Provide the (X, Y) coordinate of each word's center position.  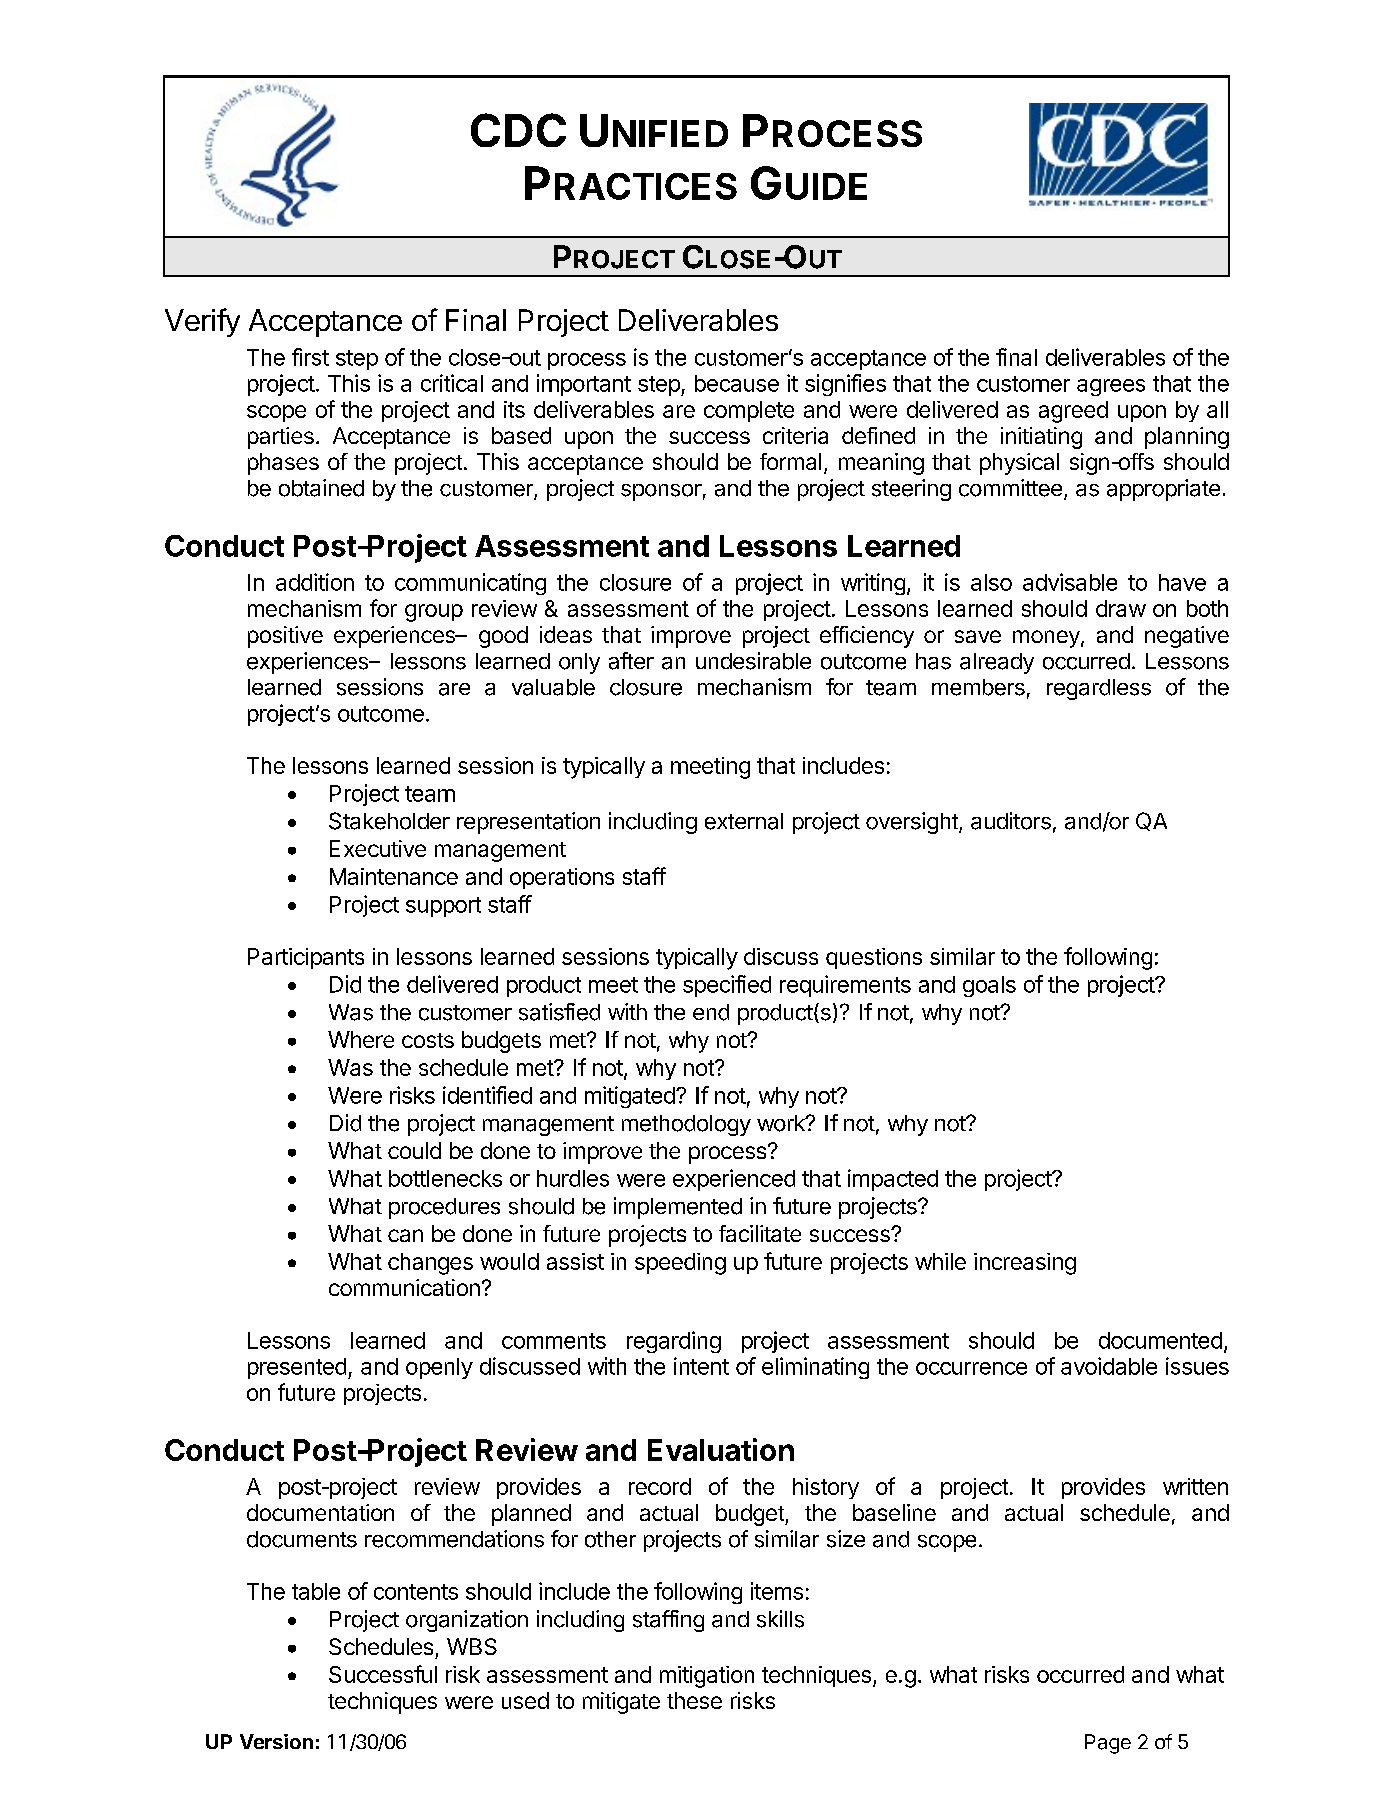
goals (989, 986)
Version (276, 1741)
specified (727, 986)
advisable (1070, 582)
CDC (518, 130)
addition (315, 582)
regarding (674, 1342)
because (737, 383)
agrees (1111, 387)
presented (297, 1368)
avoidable (1109, 1366)
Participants (306, 958)
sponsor (661, 492)
